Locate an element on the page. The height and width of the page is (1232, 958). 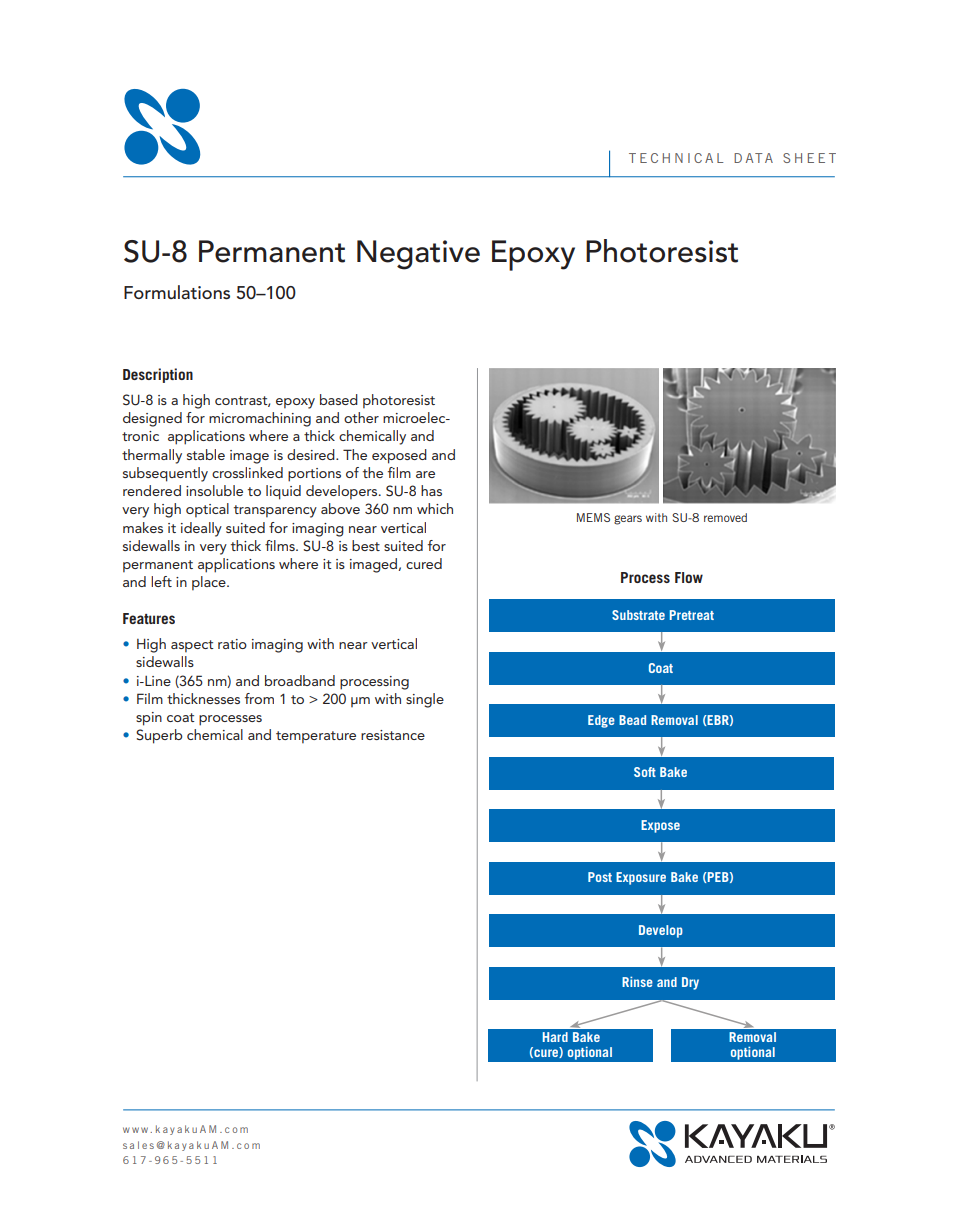
which is located at coordinates (435, 508).
